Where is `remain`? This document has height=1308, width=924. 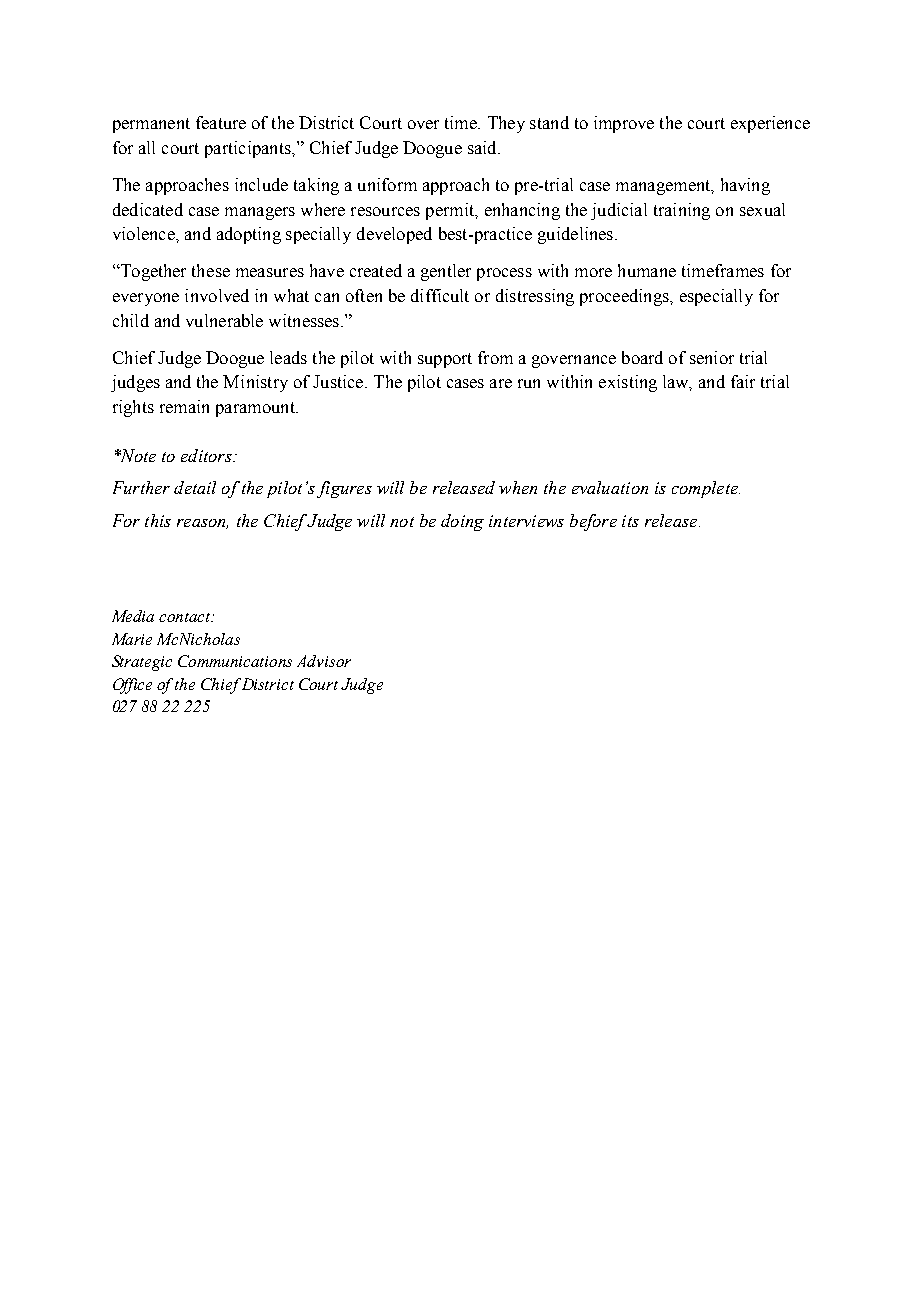 remain is located at coordinates (184, 406).
